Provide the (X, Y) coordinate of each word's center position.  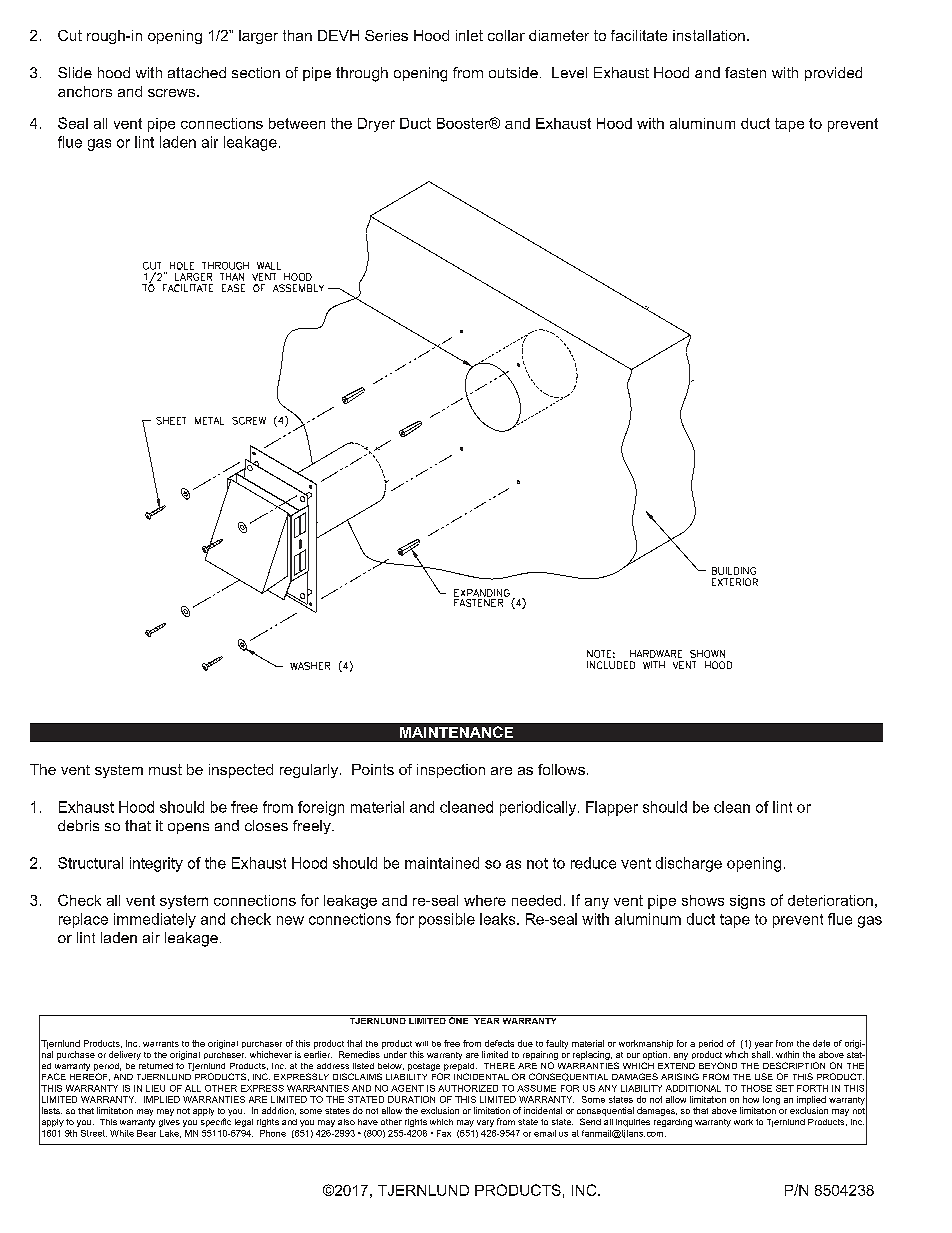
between (297, 123)
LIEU (155, 1088)
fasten (745, 72)
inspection (451, 771)
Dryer (376, 125)
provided (833, 74)
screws (173, 93)
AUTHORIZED (468, 1088)
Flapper (612, 808)
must (165, 769)
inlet (469, 35)
